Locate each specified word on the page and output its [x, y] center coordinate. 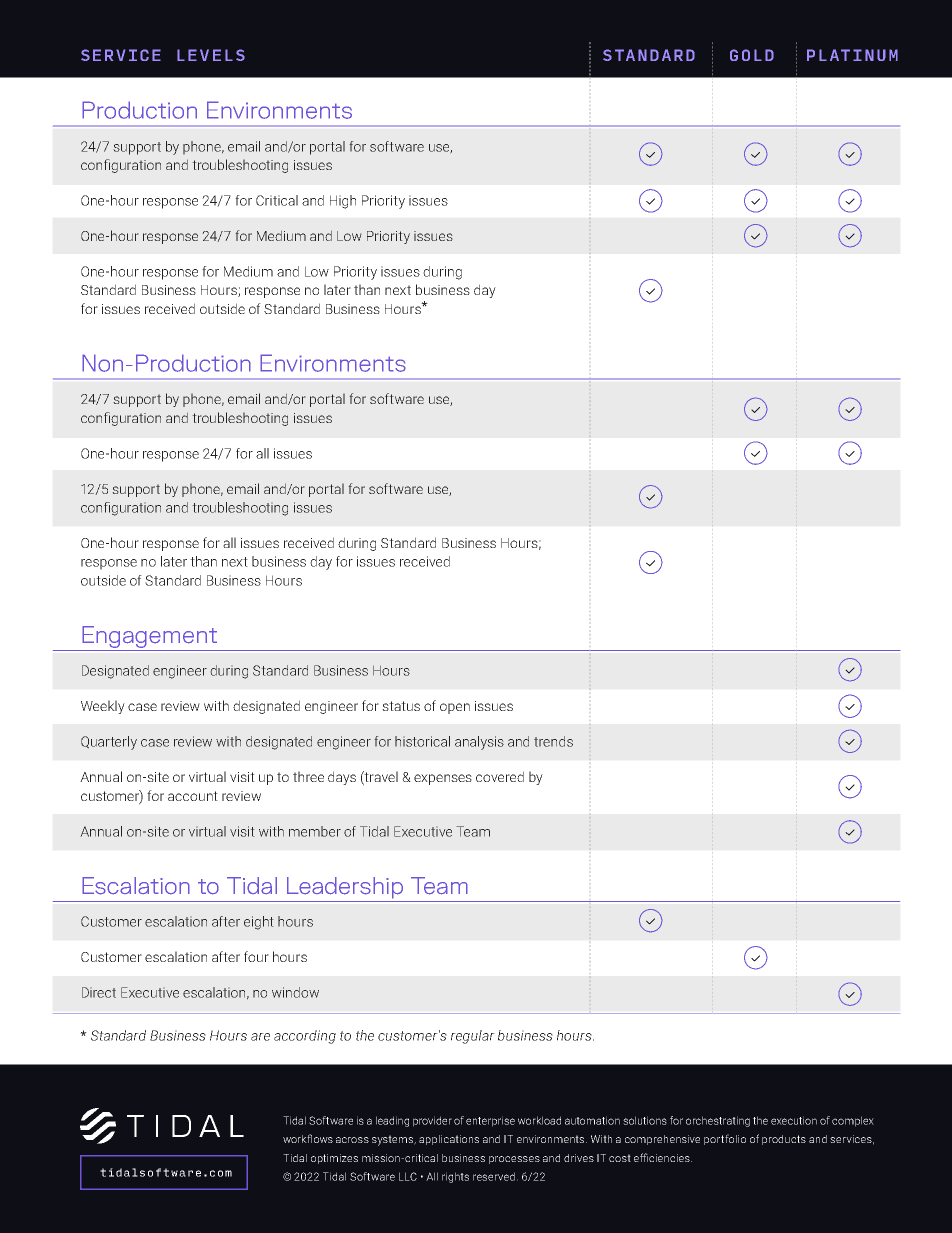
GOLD [752, 55]
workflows [308, 1138]
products [784, 1140]
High [343, 202]
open [455, 708]
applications [449, 1140]
